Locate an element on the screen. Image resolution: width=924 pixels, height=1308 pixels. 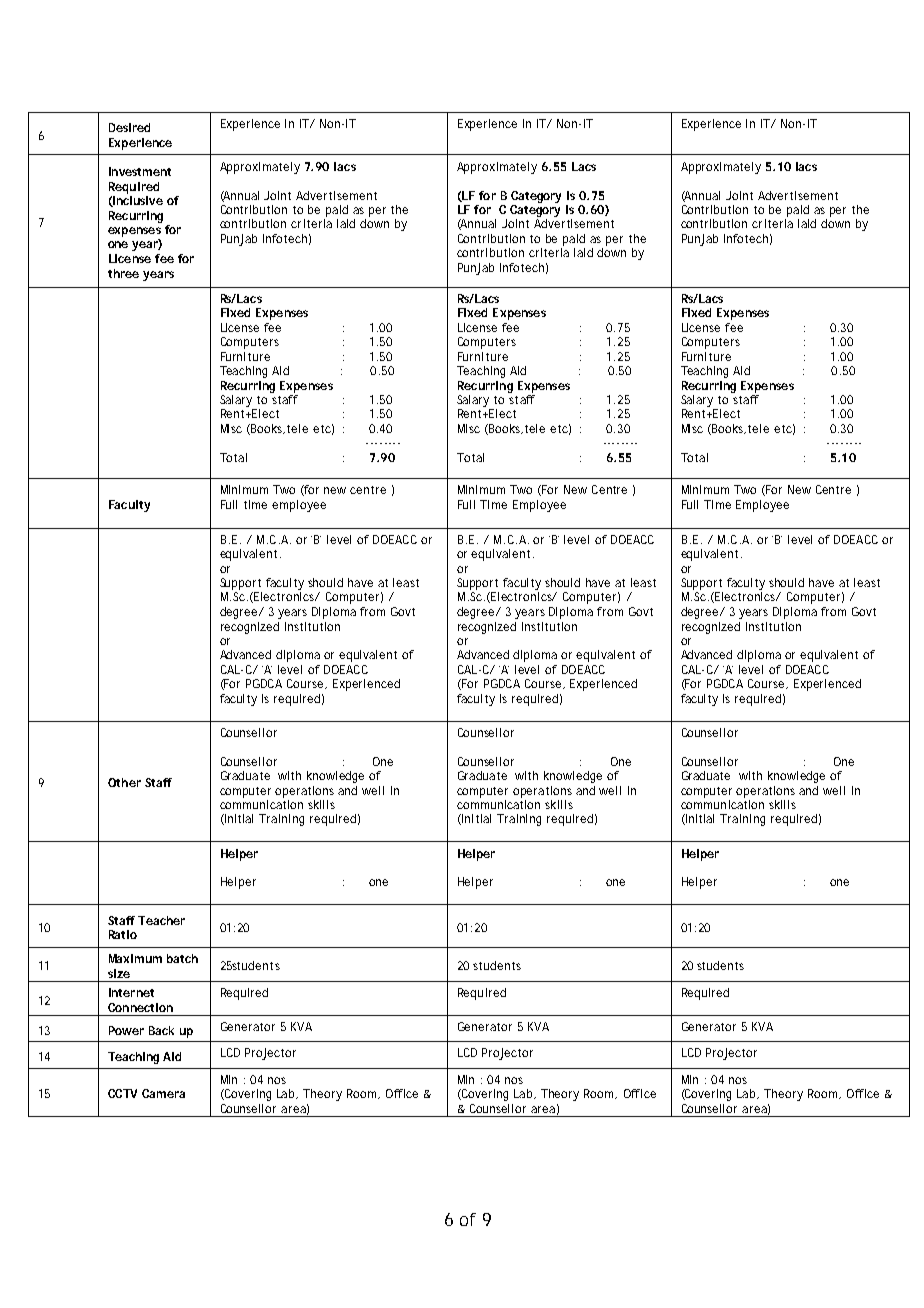
Teacher is located at coordinates (161, 920).
